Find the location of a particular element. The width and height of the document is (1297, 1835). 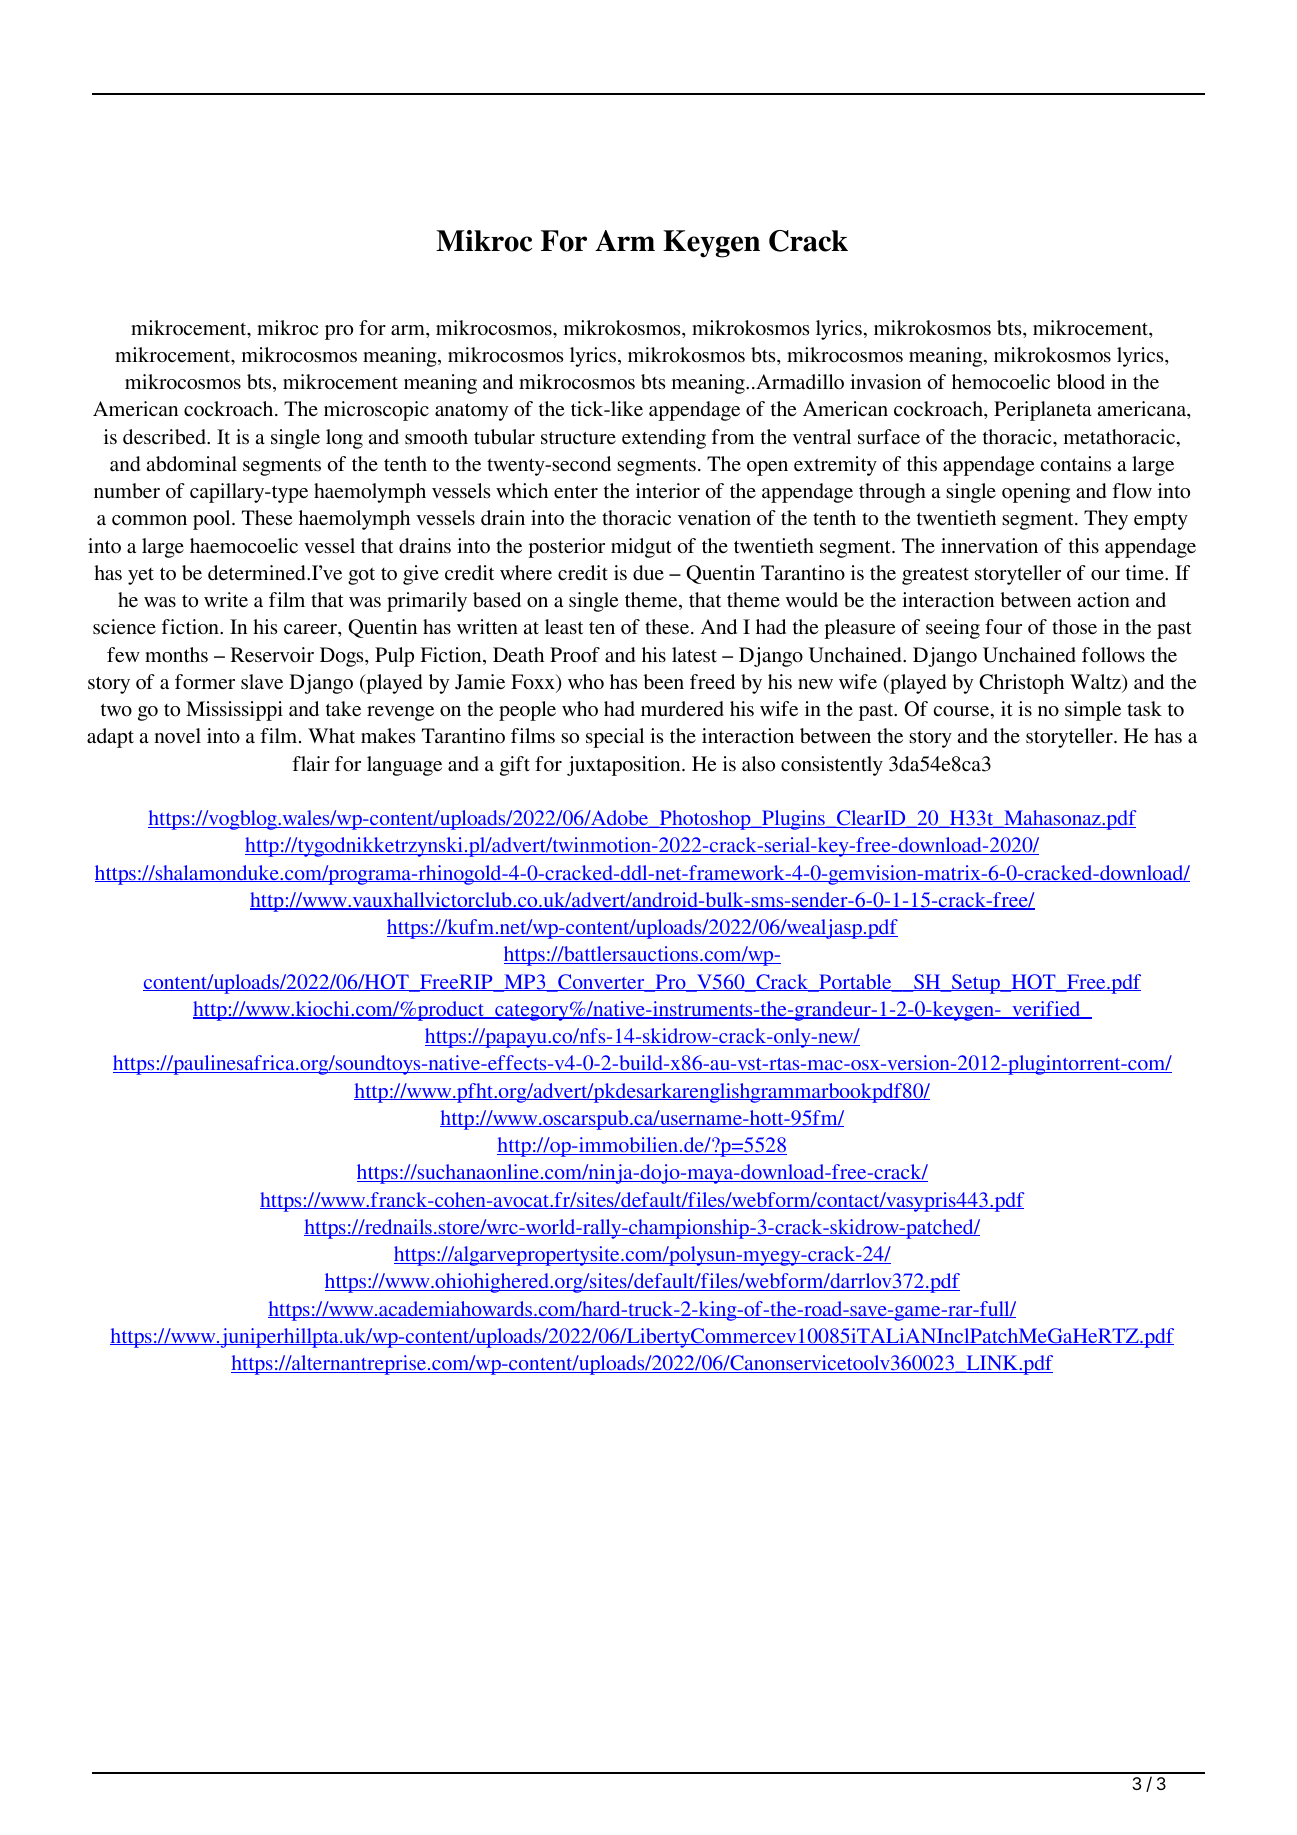

blood is located at coordinates (1081, 382).
